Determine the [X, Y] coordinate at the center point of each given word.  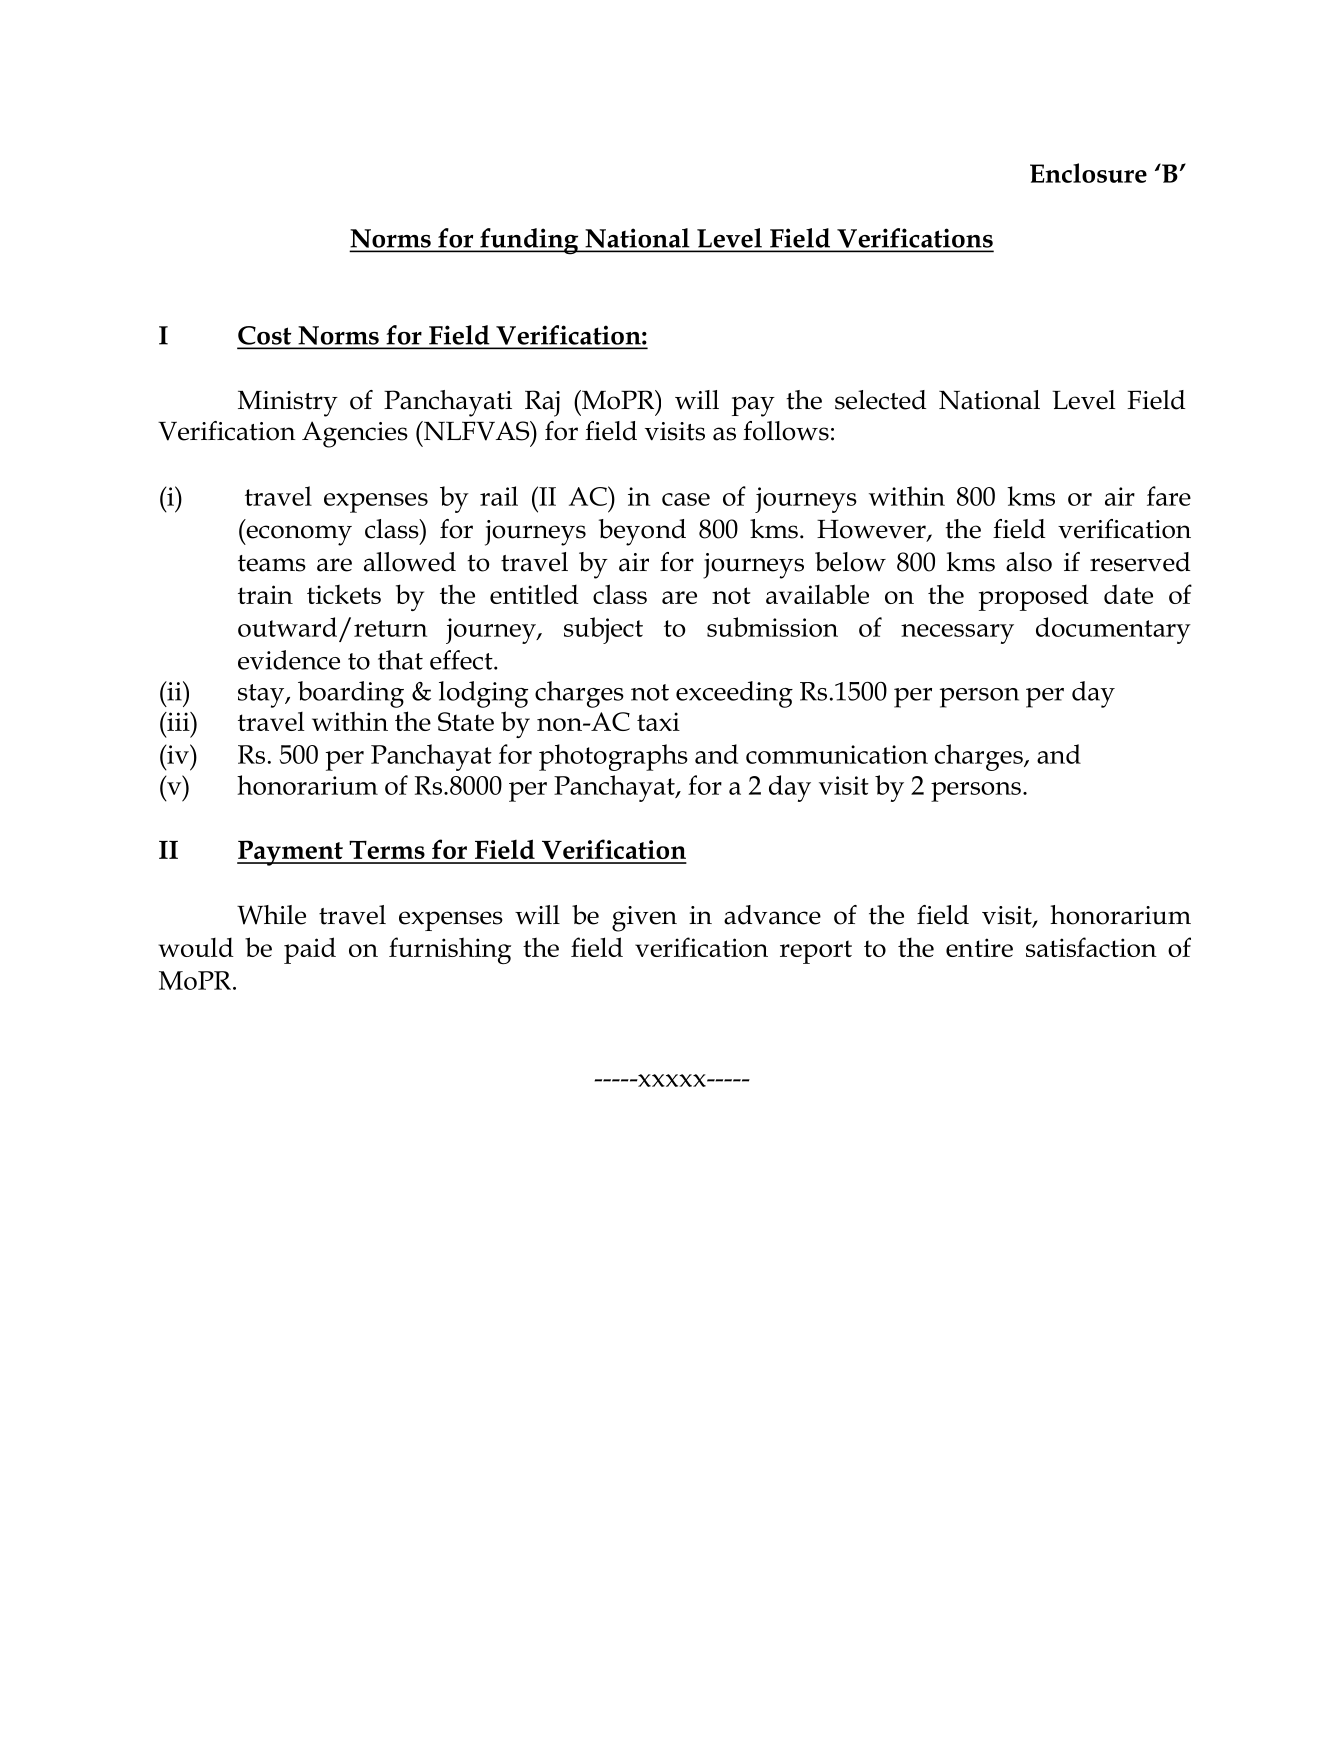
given [644, 919]
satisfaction [1091, 947]
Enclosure [1088, 173]
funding [529, 241]
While [271, 915]
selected [880, 400]
